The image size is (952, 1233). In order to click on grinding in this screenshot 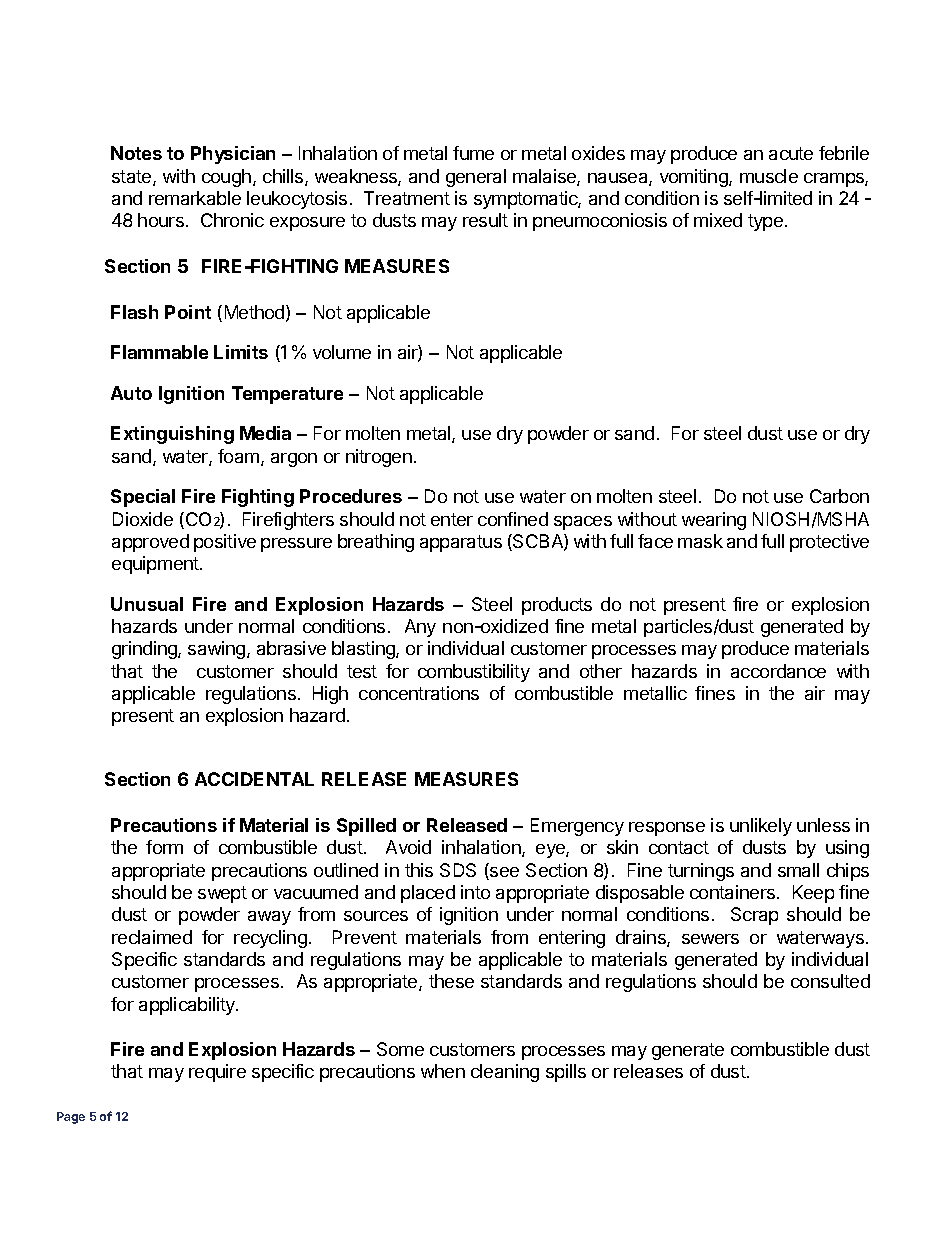, I will do `click(145, 650)`.
